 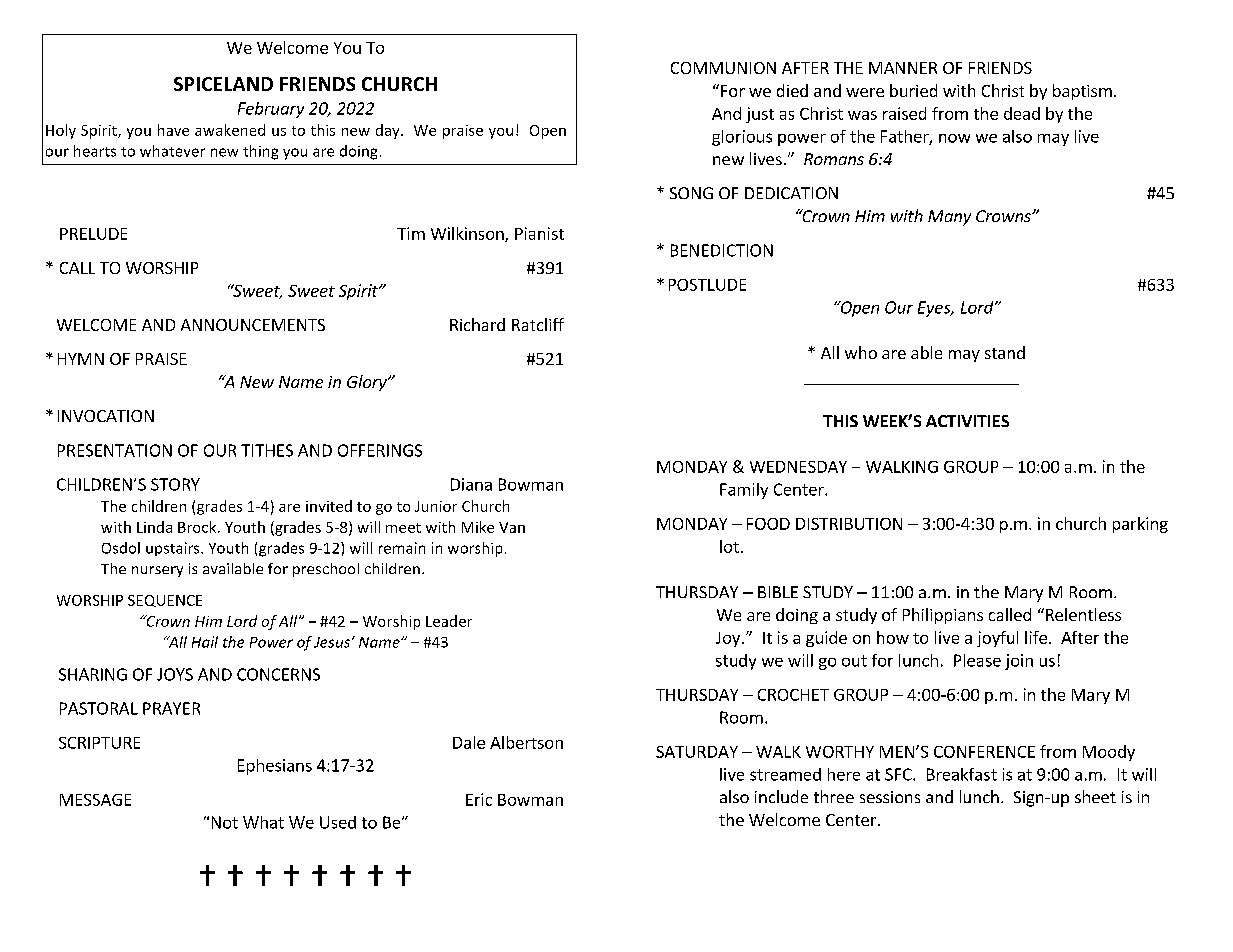 I want to click on dead, so click(x=1022, y=113).
